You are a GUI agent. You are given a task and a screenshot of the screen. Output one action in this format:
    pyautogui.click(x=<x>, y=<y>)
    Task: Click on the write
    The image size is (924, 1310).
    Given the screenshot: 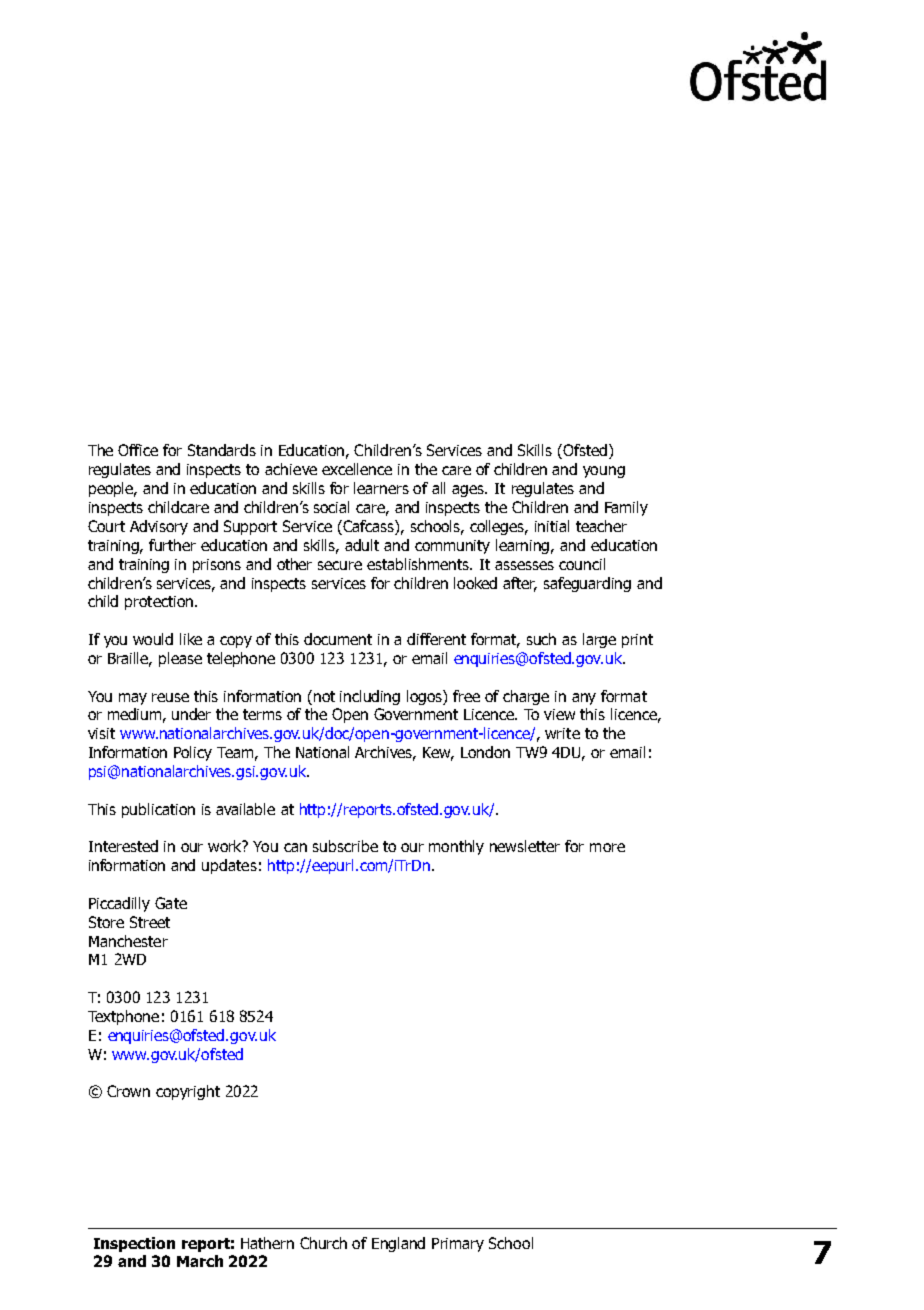 What is the action you would take?
    pyautogui.click(x=562, y=733)
